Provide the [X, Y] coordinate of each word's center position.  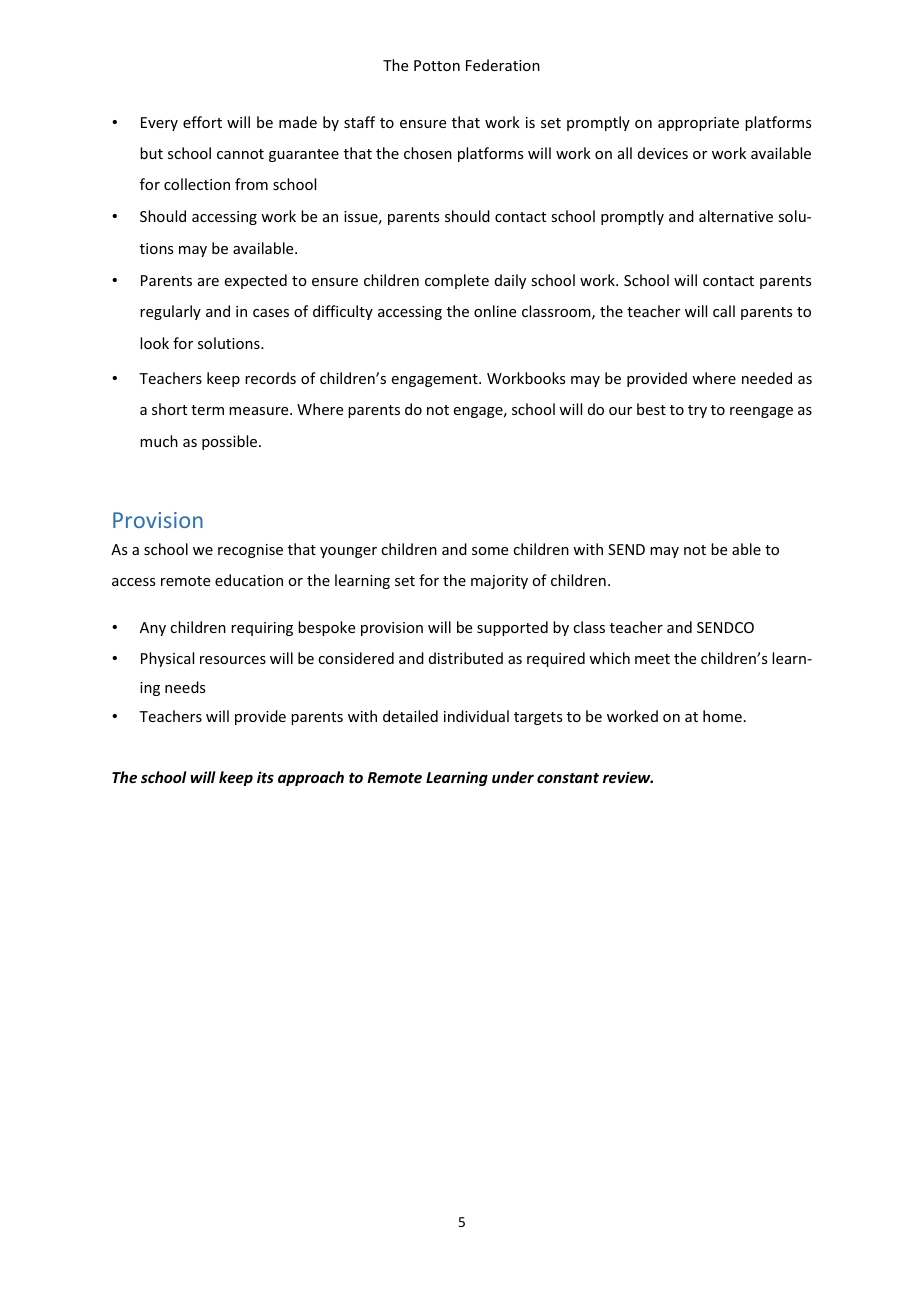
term [207, 410]
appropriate [698, 124]
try [697, 411]
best [651, 409]
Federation [503, 65]
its [265, 777]
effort [202, 122]
